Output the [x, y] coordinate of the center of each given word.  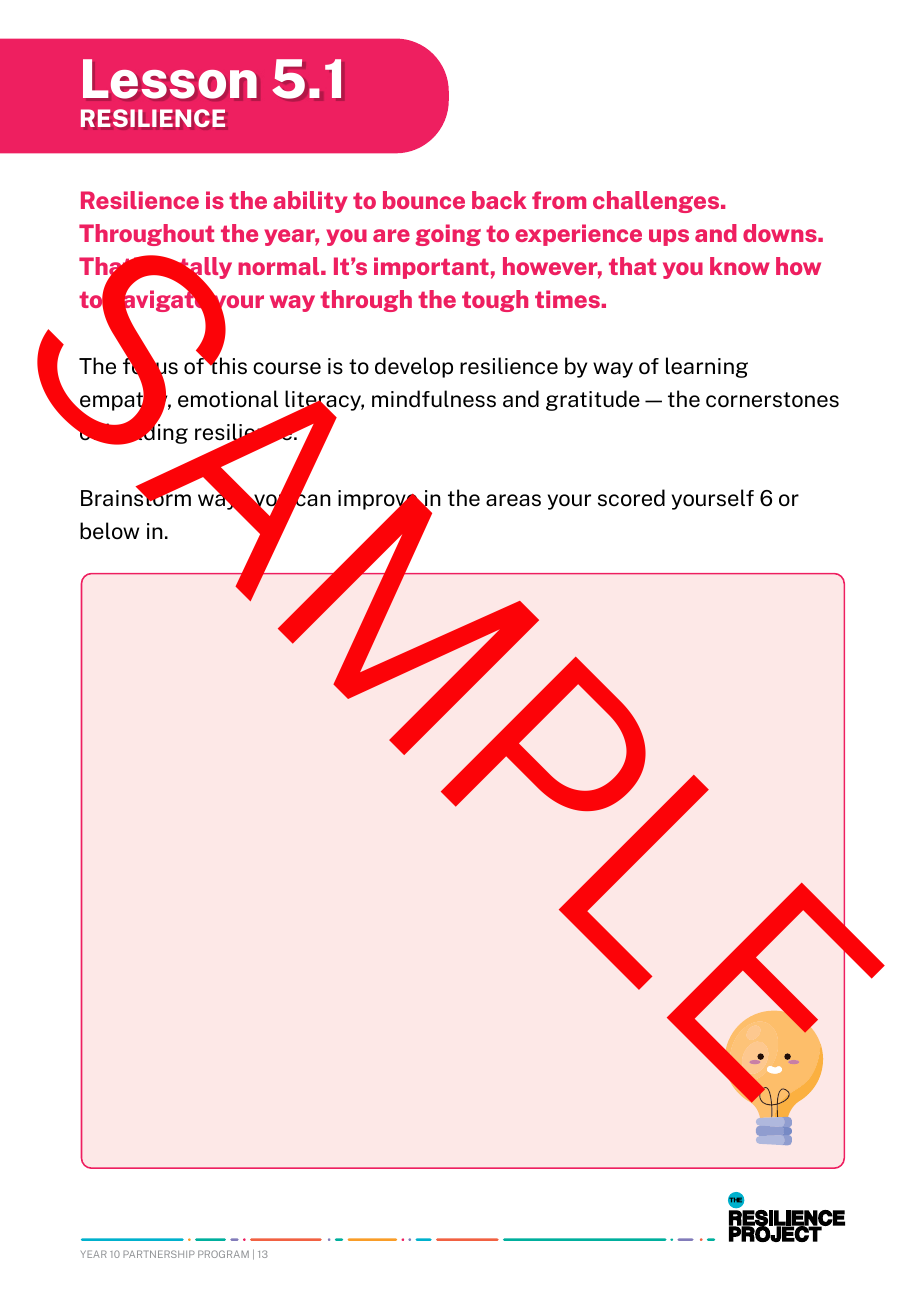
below [109, 531]
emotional [228, 399]
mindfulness [434, 399]
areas [513, 500]
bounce [424, 200]
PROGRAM [223, 1254]
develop [414, 367]
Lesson [170, 79]
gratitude [593, 400]
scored [631, 498]
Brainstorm [136, 497]
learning [707, 367]
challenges [657, 202]
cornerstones [772, 400]
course [287, 368]
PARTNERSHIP [159, 1254]
